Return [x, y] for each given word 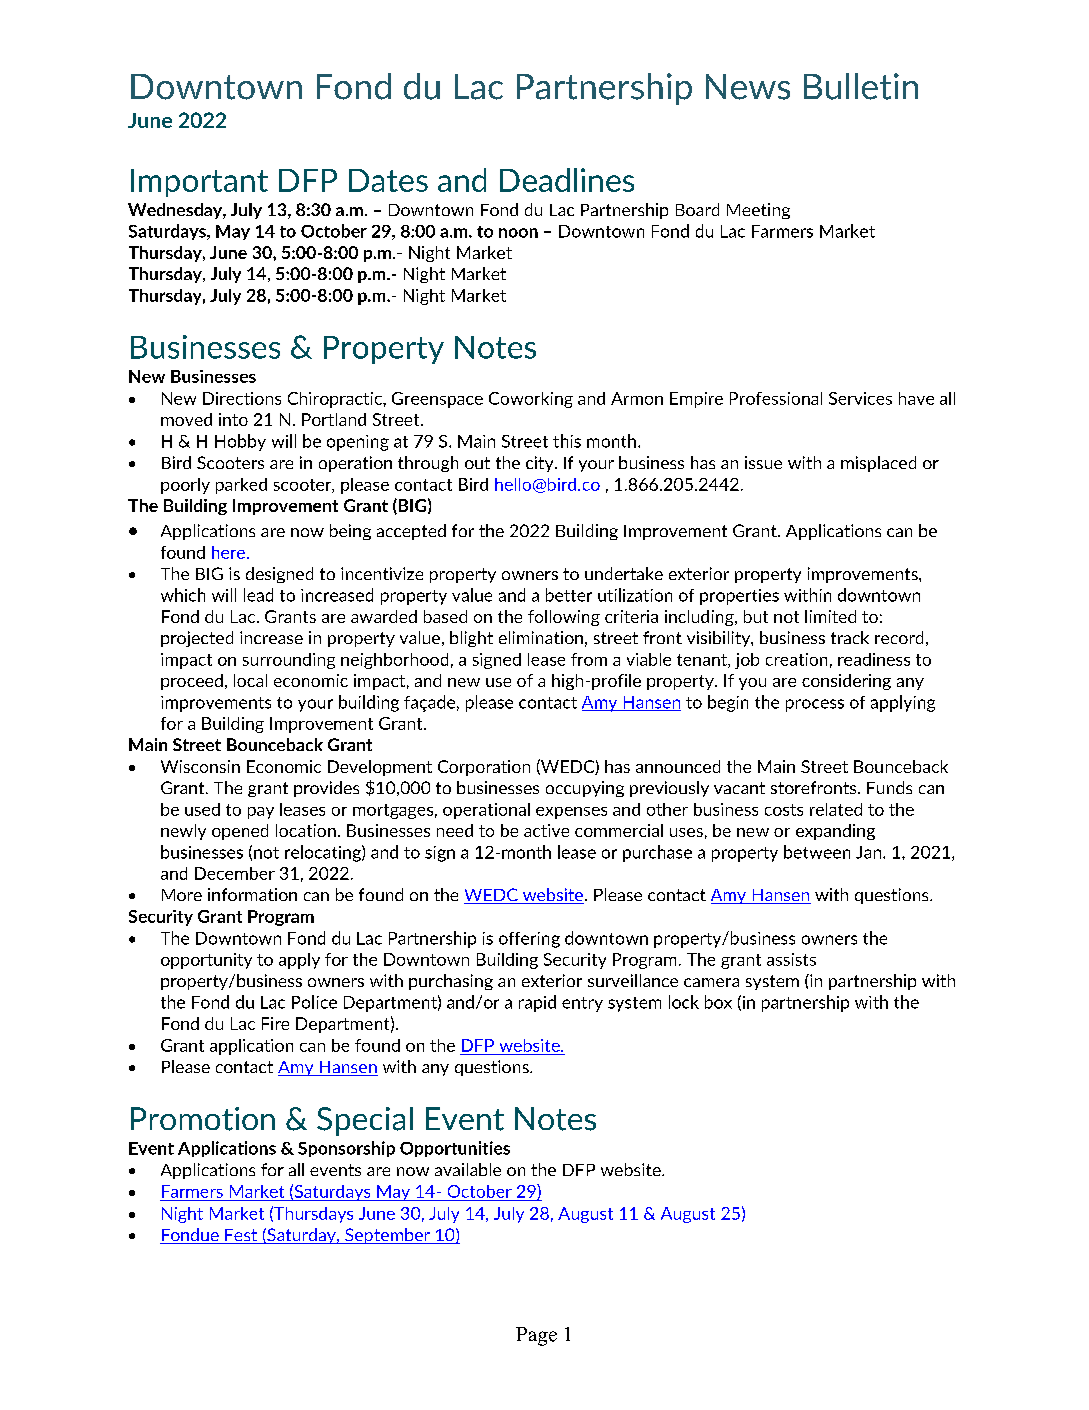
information [252, 894]
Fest [241, 1236]
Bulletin [861, 86]
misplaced [878, 464]
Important [199, 183]
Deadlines [567, 180]
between [817, 852]
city [541, 464]
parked [241, 486]
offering [529, 940]
